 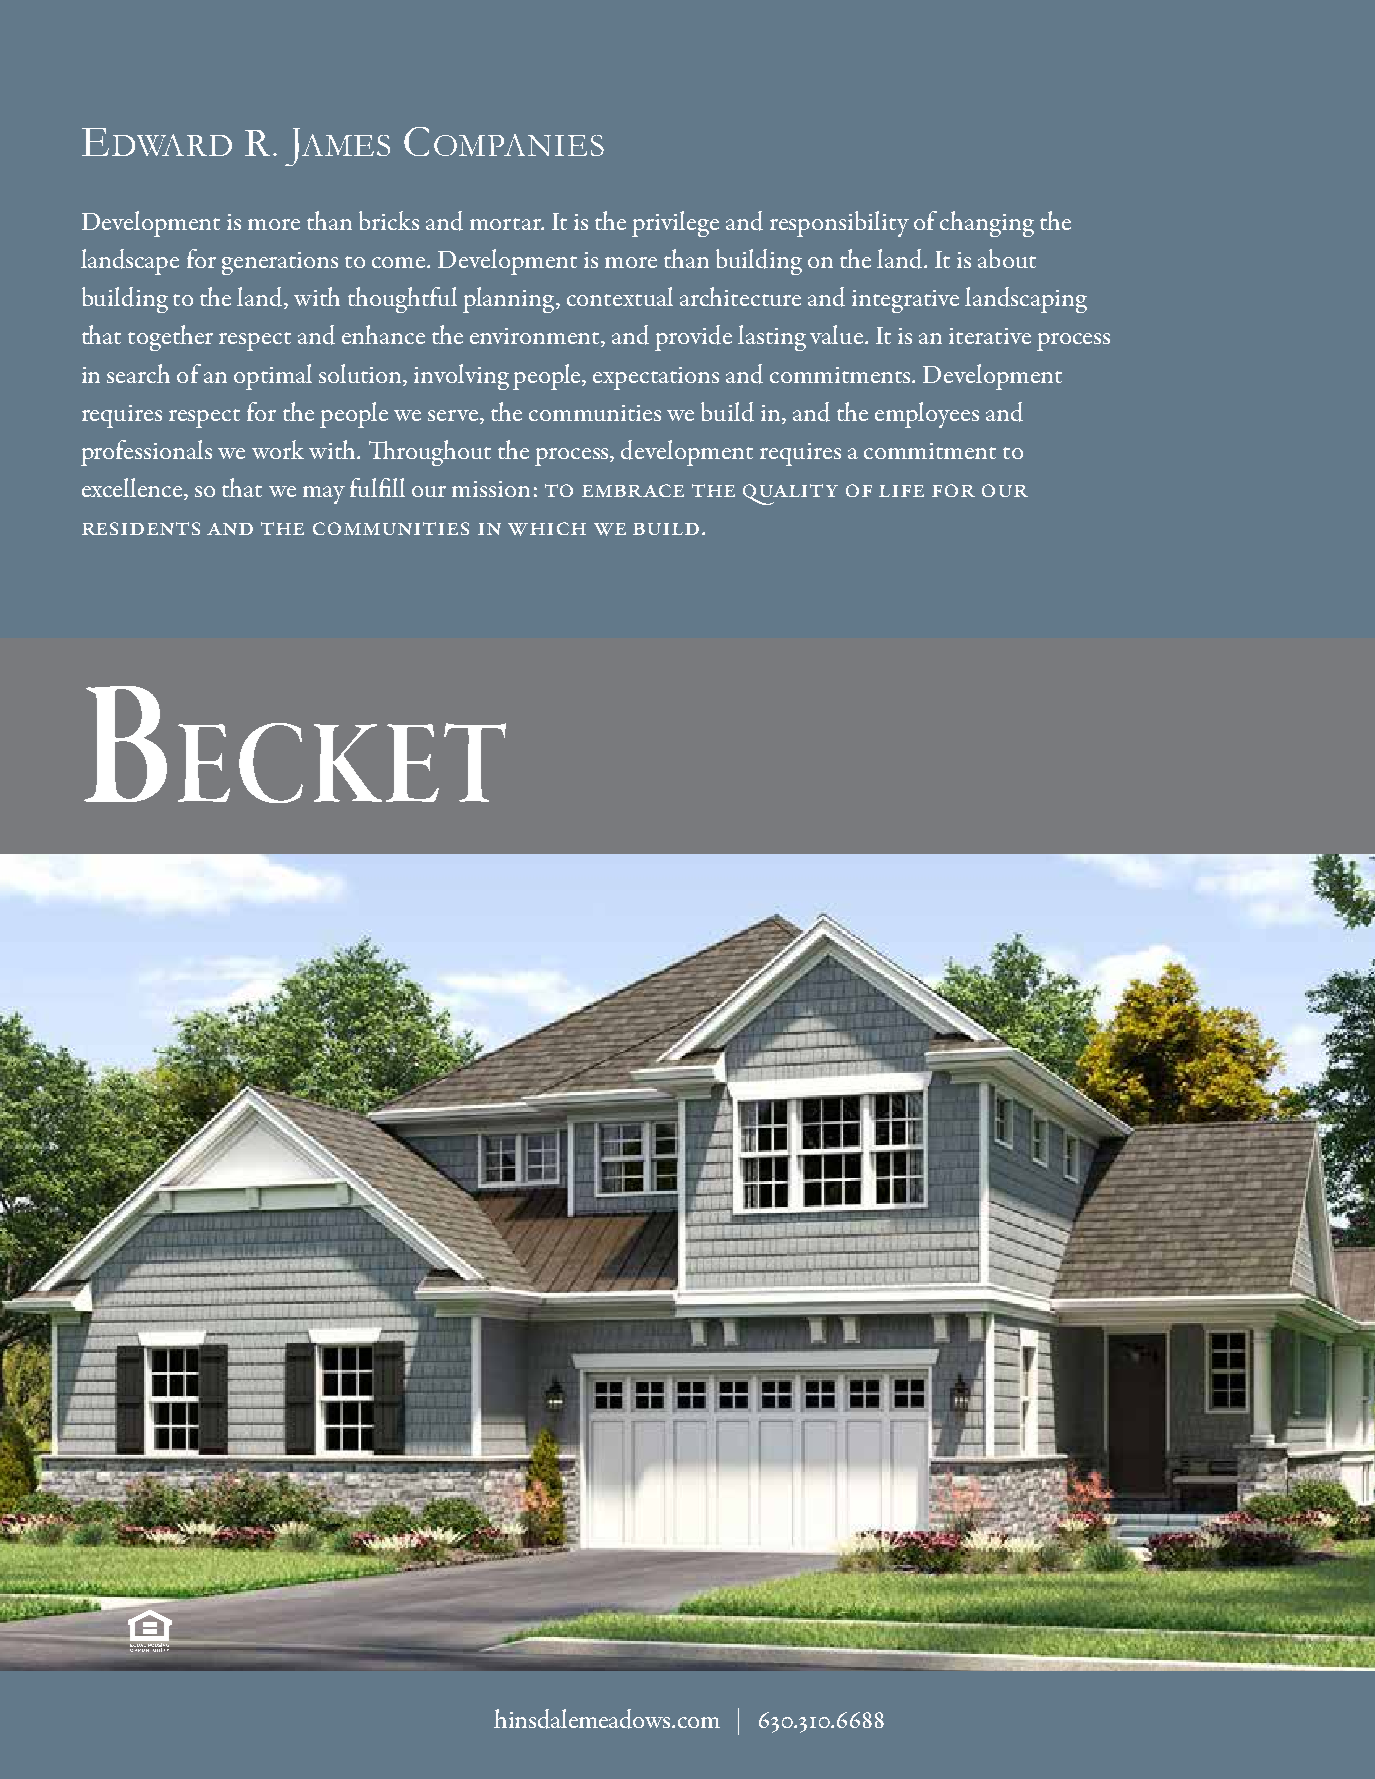 I want to click on residents, so click(x=141, y=528).
